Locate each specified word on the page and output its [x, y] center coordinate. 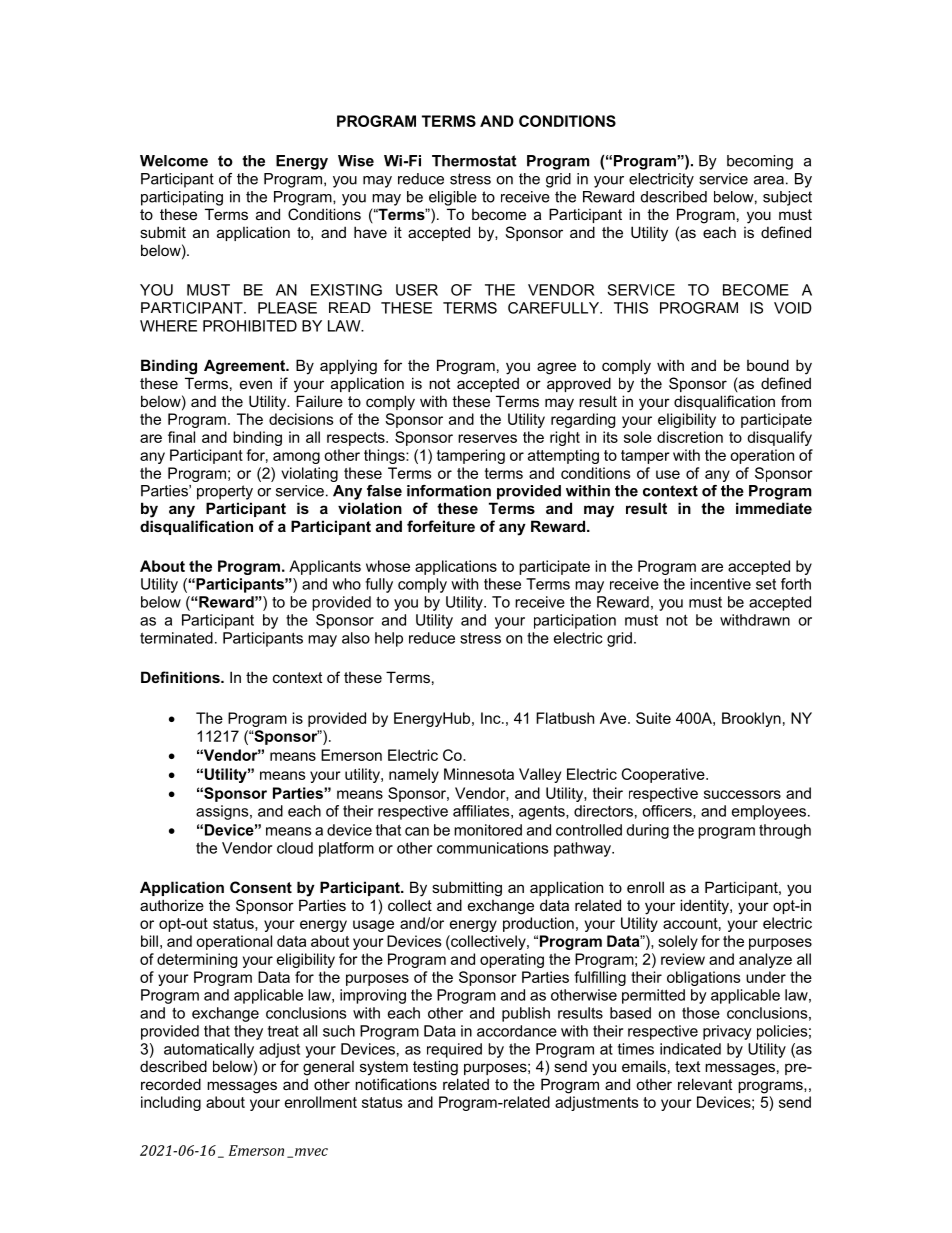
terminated [176, 638]
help [389, 639]
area [769, 180]
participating [182, 198]
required [454, 1050]
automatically [209, 1050]
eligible [453, 198]
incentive [720, 584]
